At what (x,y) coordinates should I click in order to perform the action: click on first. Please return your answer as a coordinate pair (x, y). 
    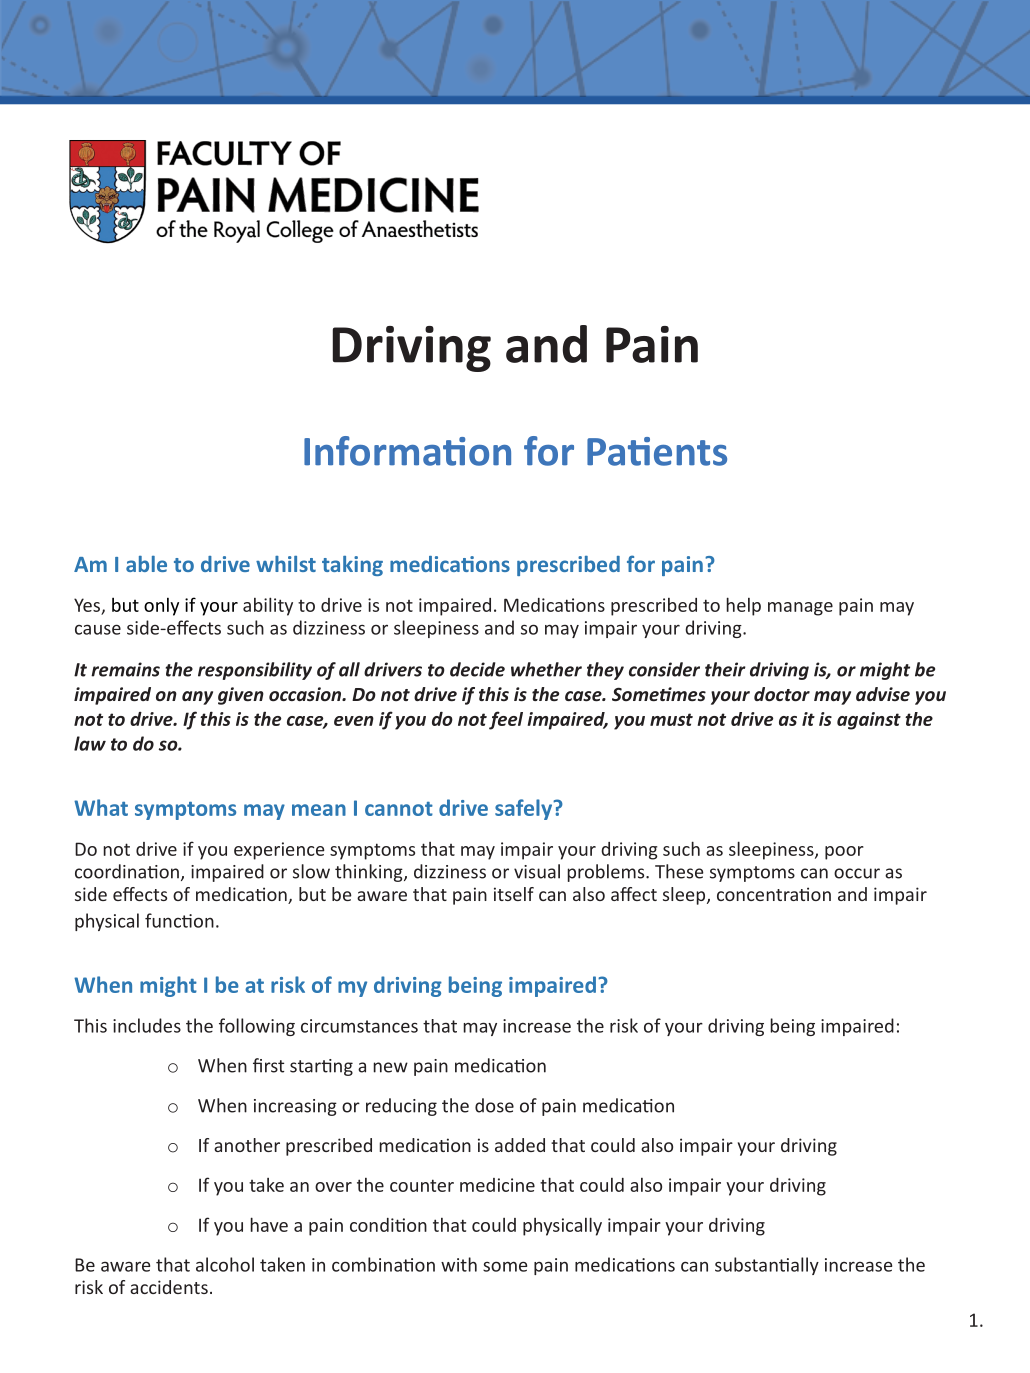
    Looking at the image, I should click on (268, 1065).
